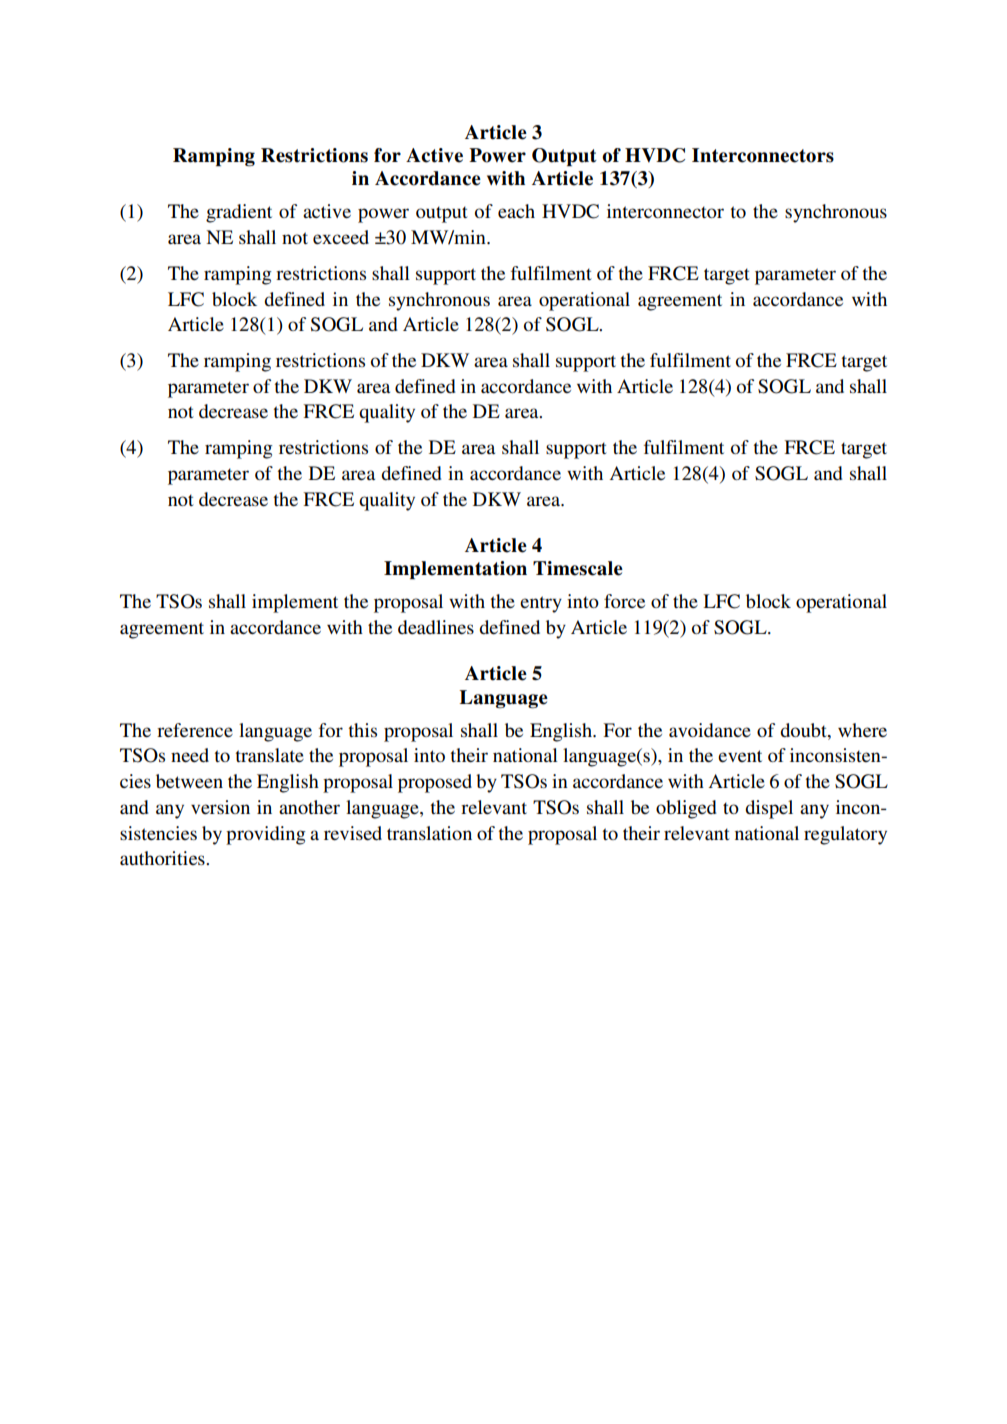 This screenshot has width=1007, height=1424. What do you see at coordinates (578, 568) in the screenshot?
I see `Timescale` at bounding box center [578, 568].
